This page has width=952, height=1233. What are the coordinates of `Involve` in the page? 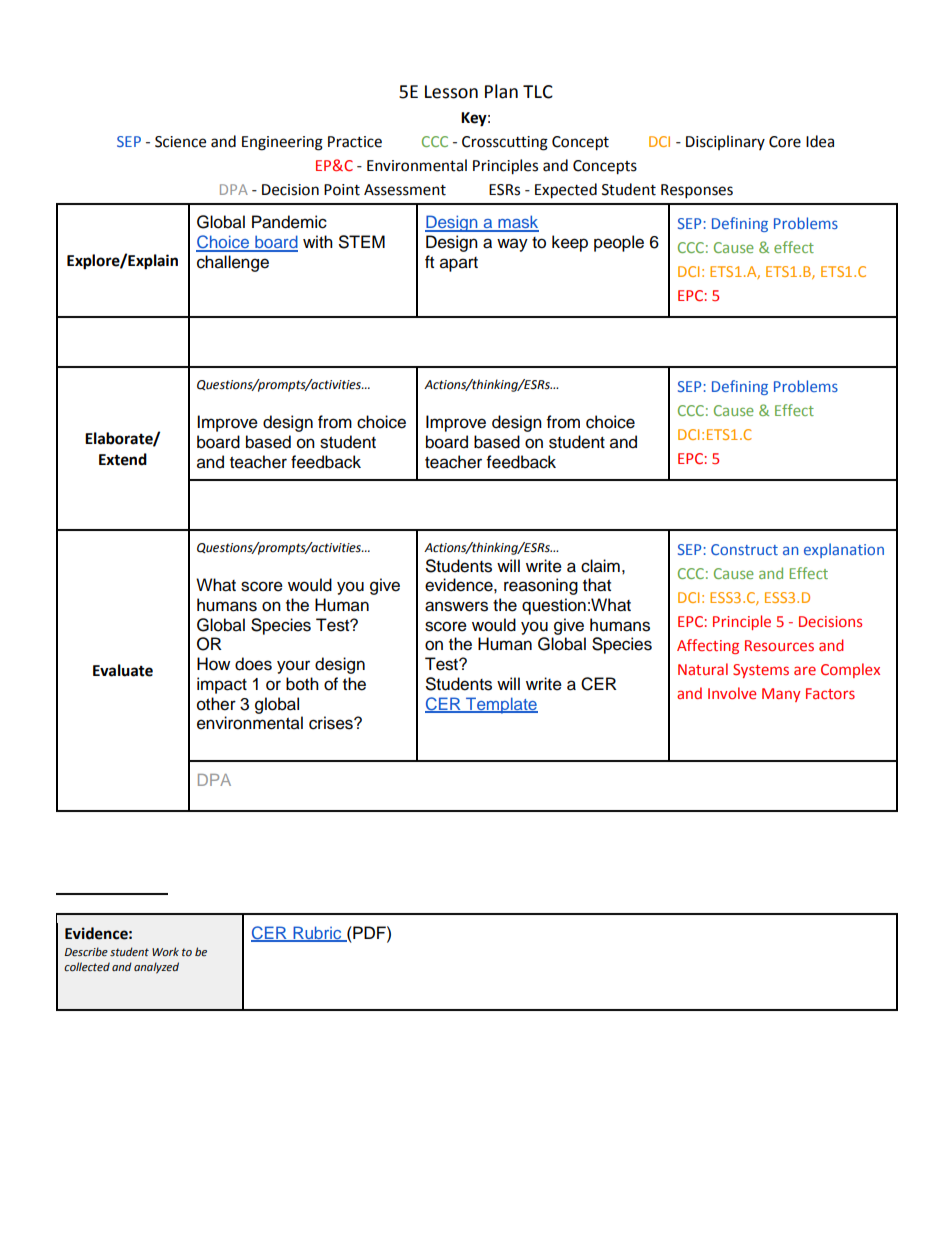 It's located at (732, 693).
